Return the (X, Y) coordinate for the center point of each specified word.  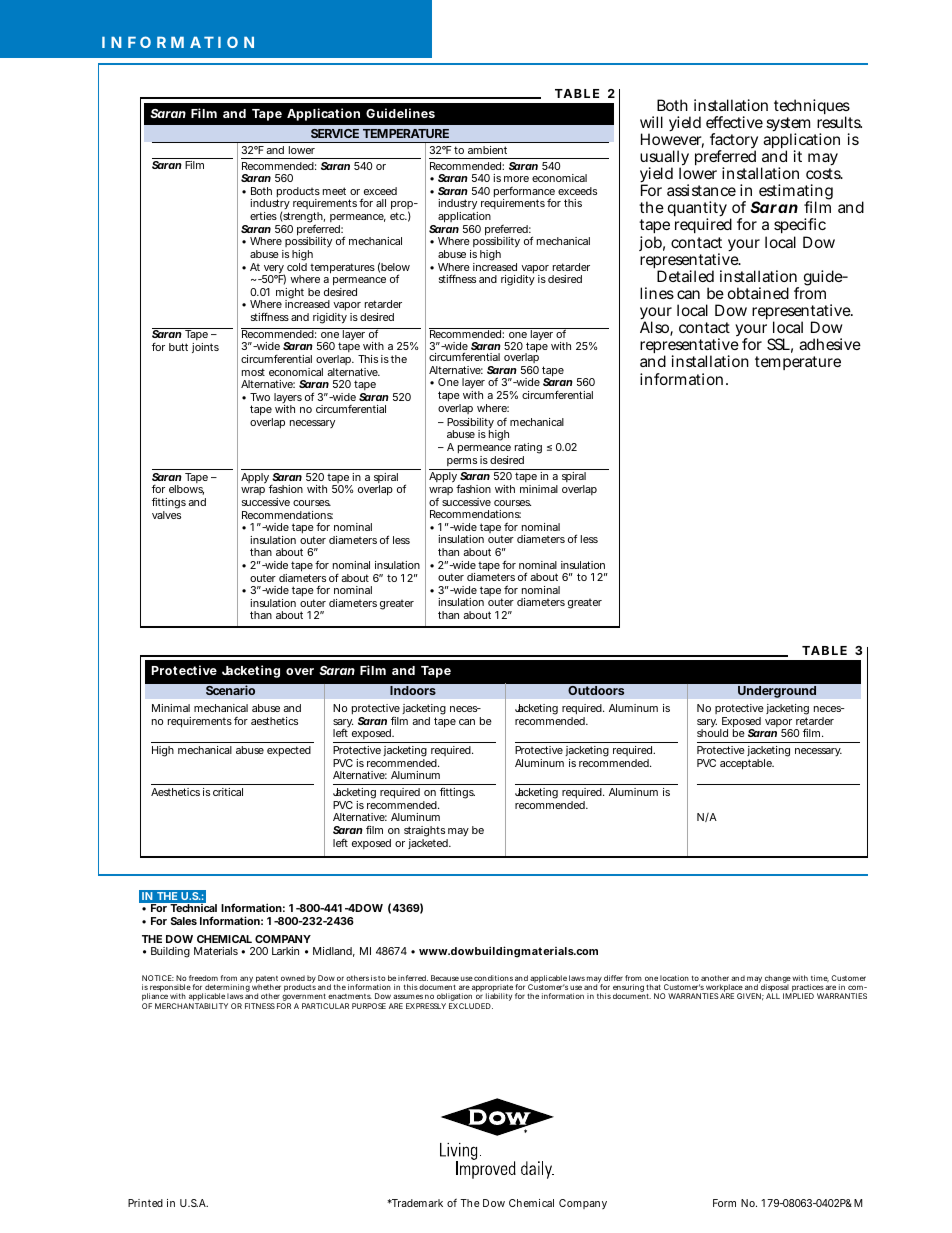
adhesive (830, 344)
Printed (145, 1203)
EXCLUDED (471, 1006)
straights (425, 833)
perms (462, 462)
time (820, 978)
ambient (487, 150)
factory (734, 142)
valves (166, 515)
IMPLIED (798, 996)
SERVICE (335, 133)
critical (228, 792)
